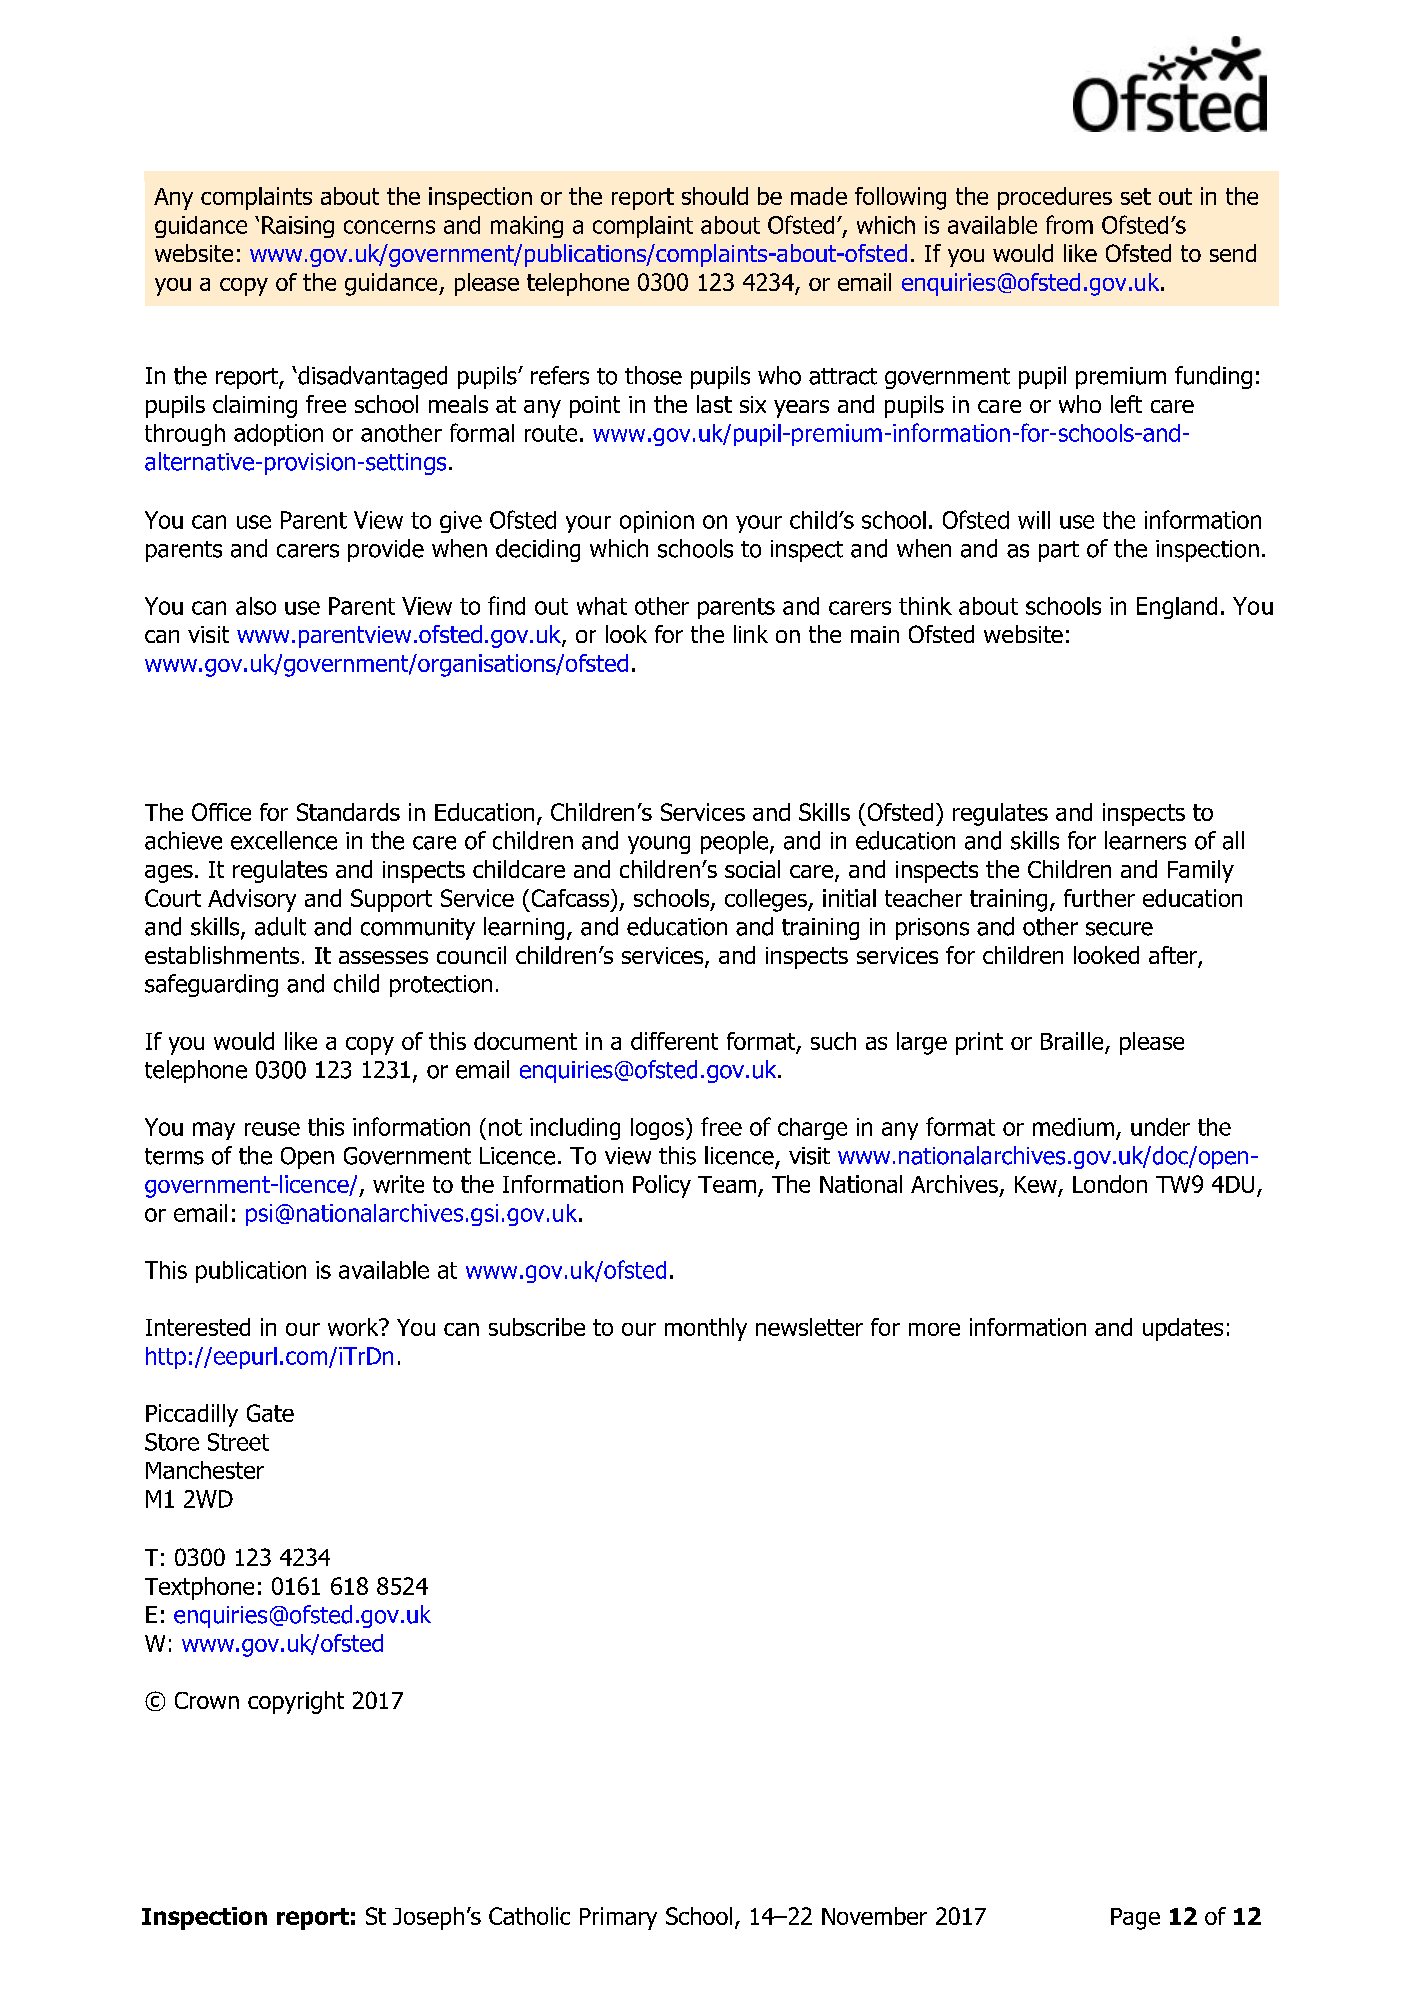  I want to click on work, so click(354, 1327).
